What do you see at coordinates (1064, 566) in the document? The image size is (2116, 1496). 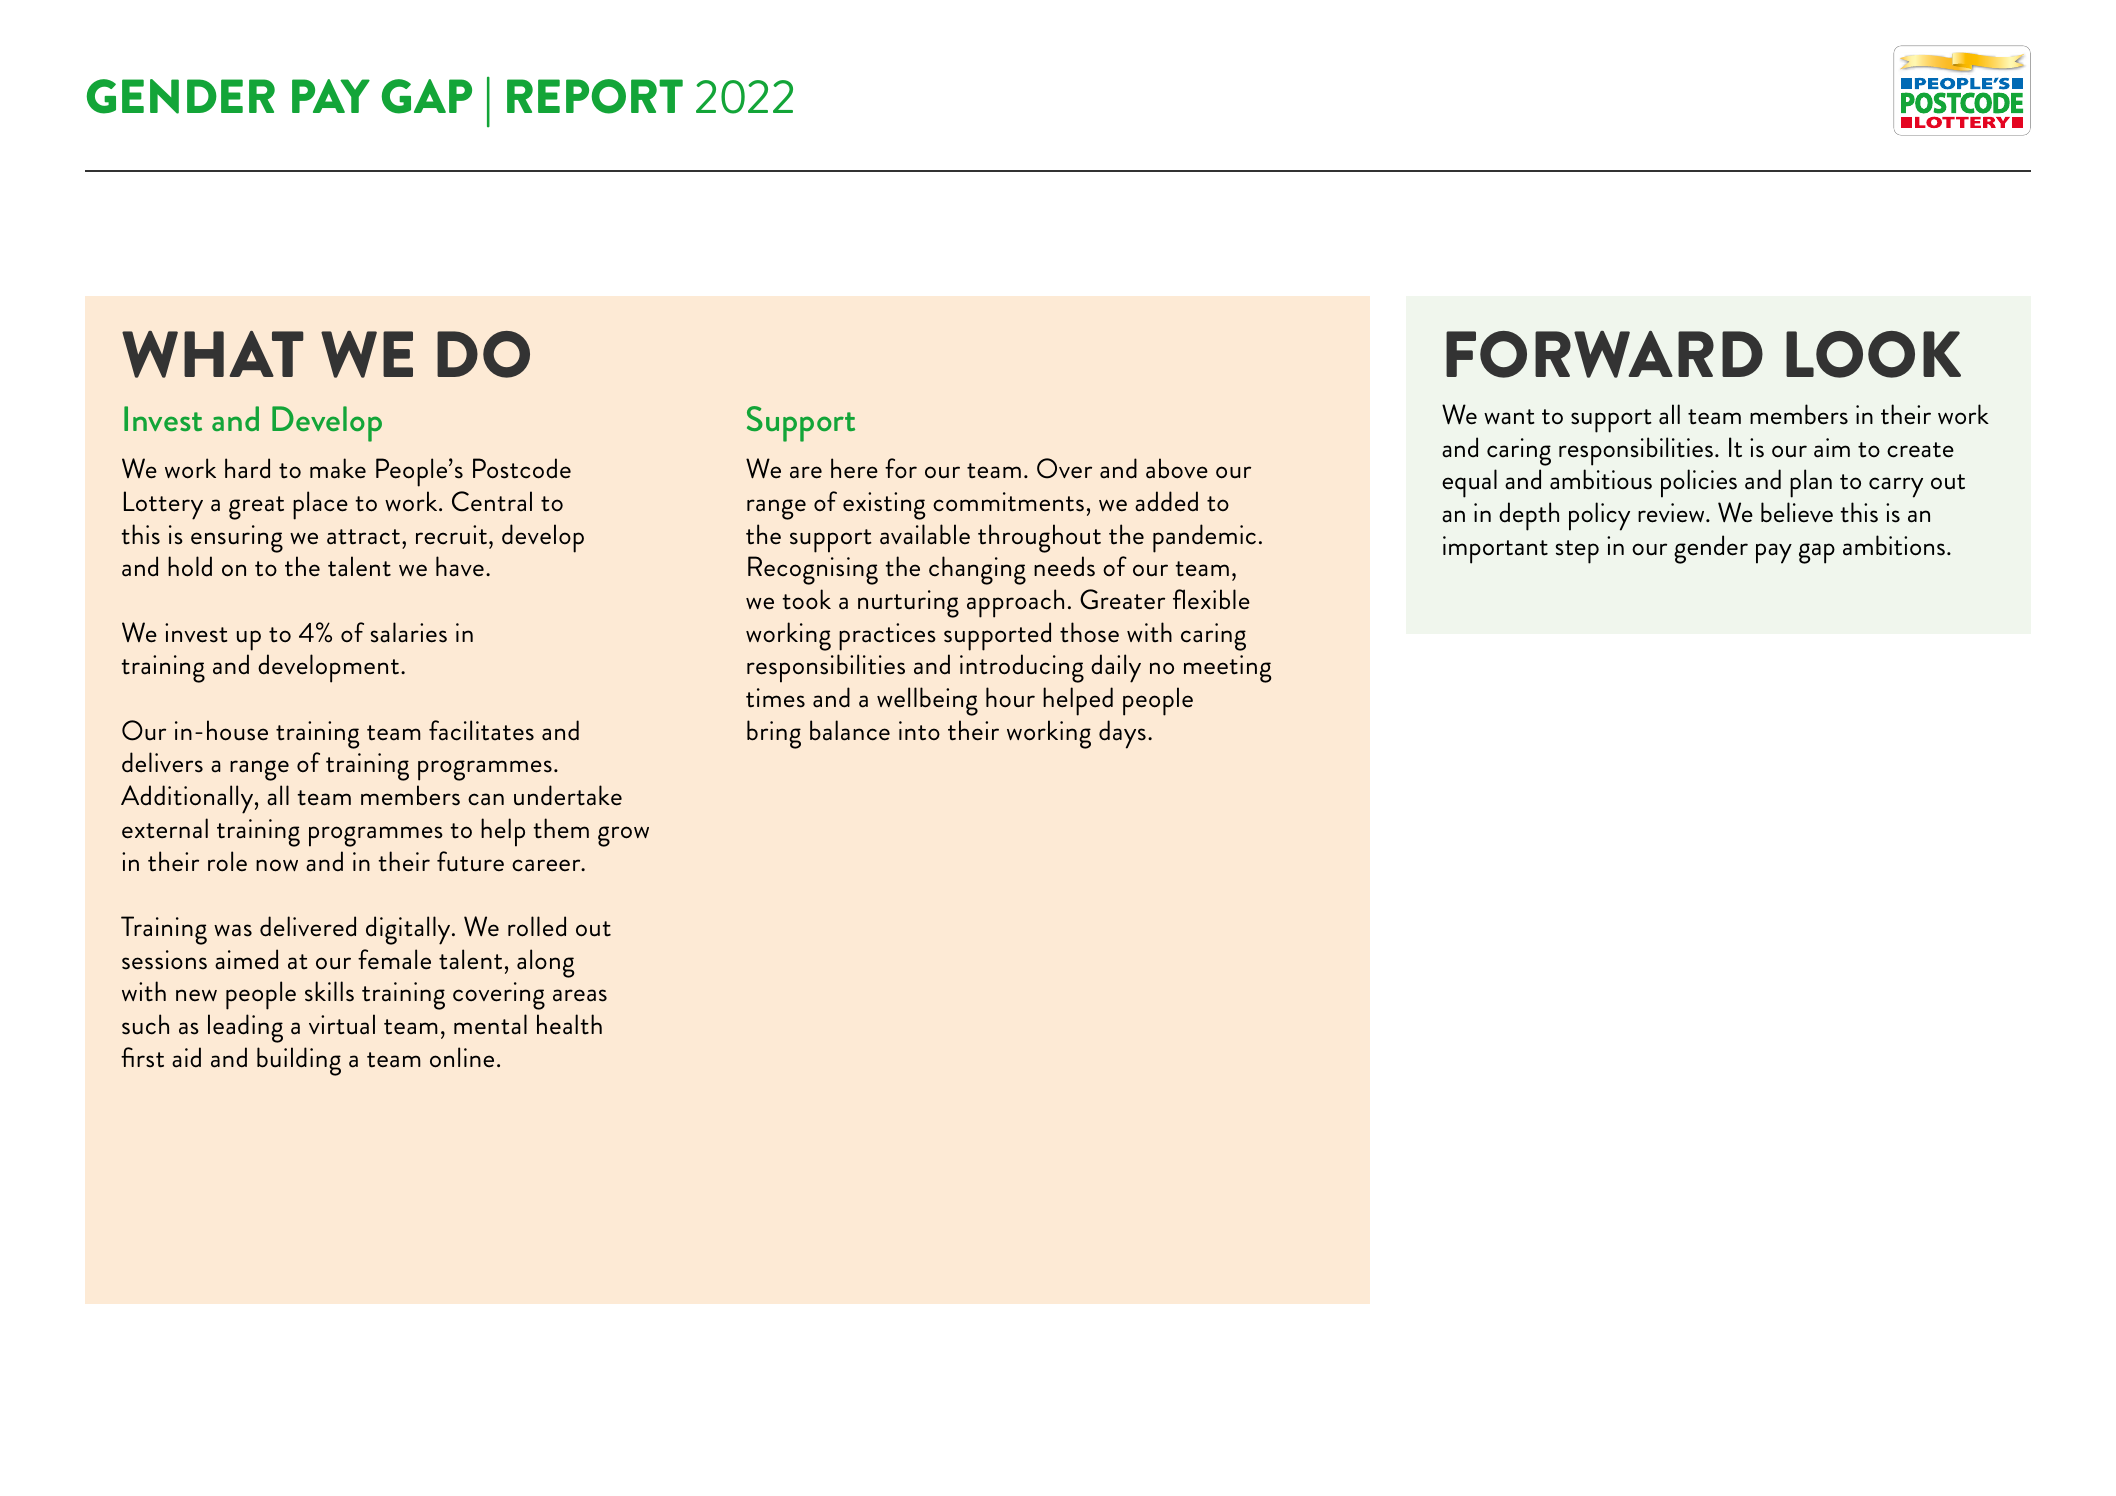 I see `needs` at bounding box center [1064, 566].
